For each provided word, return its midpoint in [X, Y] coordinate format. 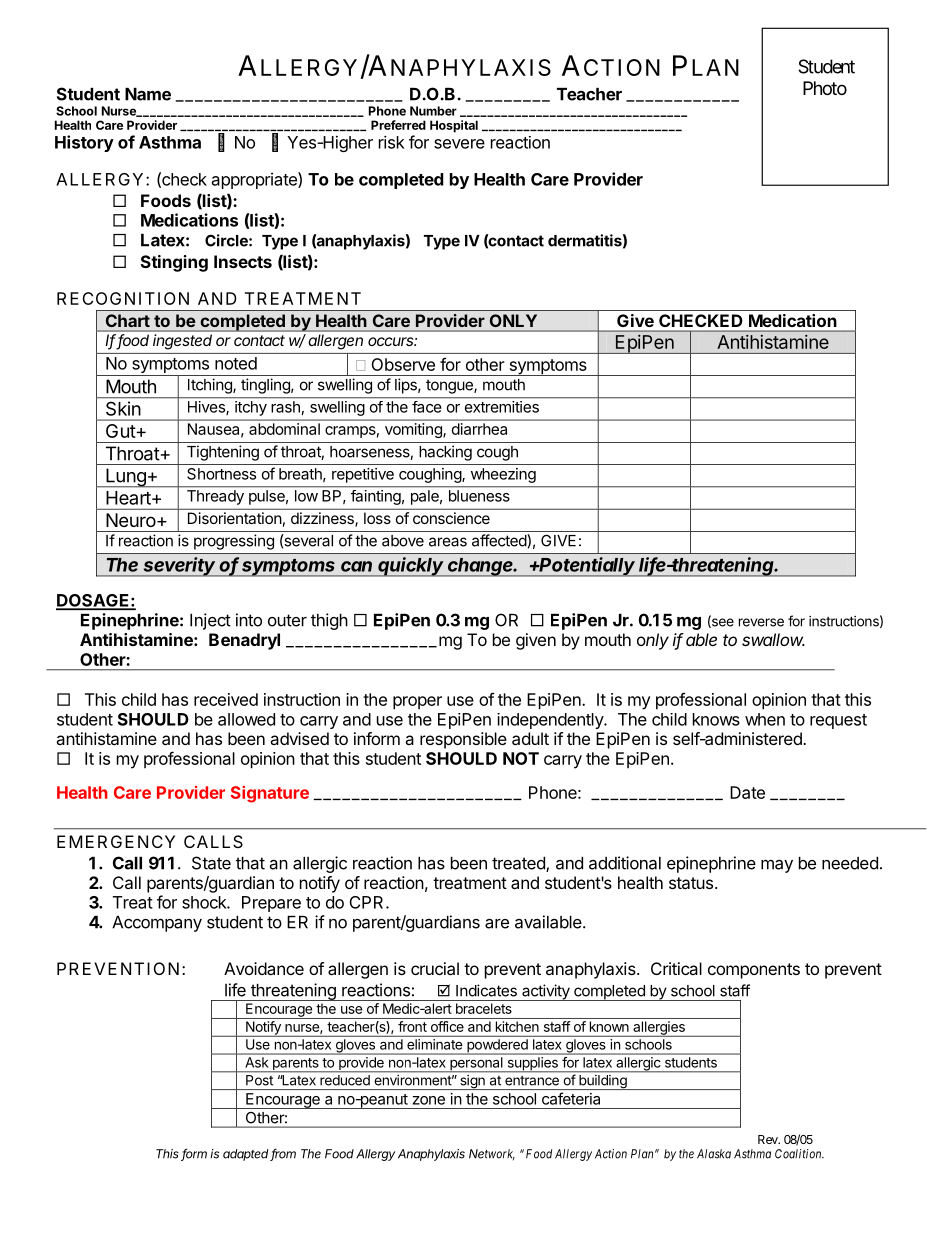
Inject [210, 621]
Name [148, 94]
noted [236, 363]
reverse [761, 622]
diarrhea [479, 429]
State [211, 863]
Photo [825, 88]
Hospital [454, 126]
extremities [502, 407]
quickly [411, 567]
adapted [247, 1155]
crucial [435, 968]
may [777, 866]
